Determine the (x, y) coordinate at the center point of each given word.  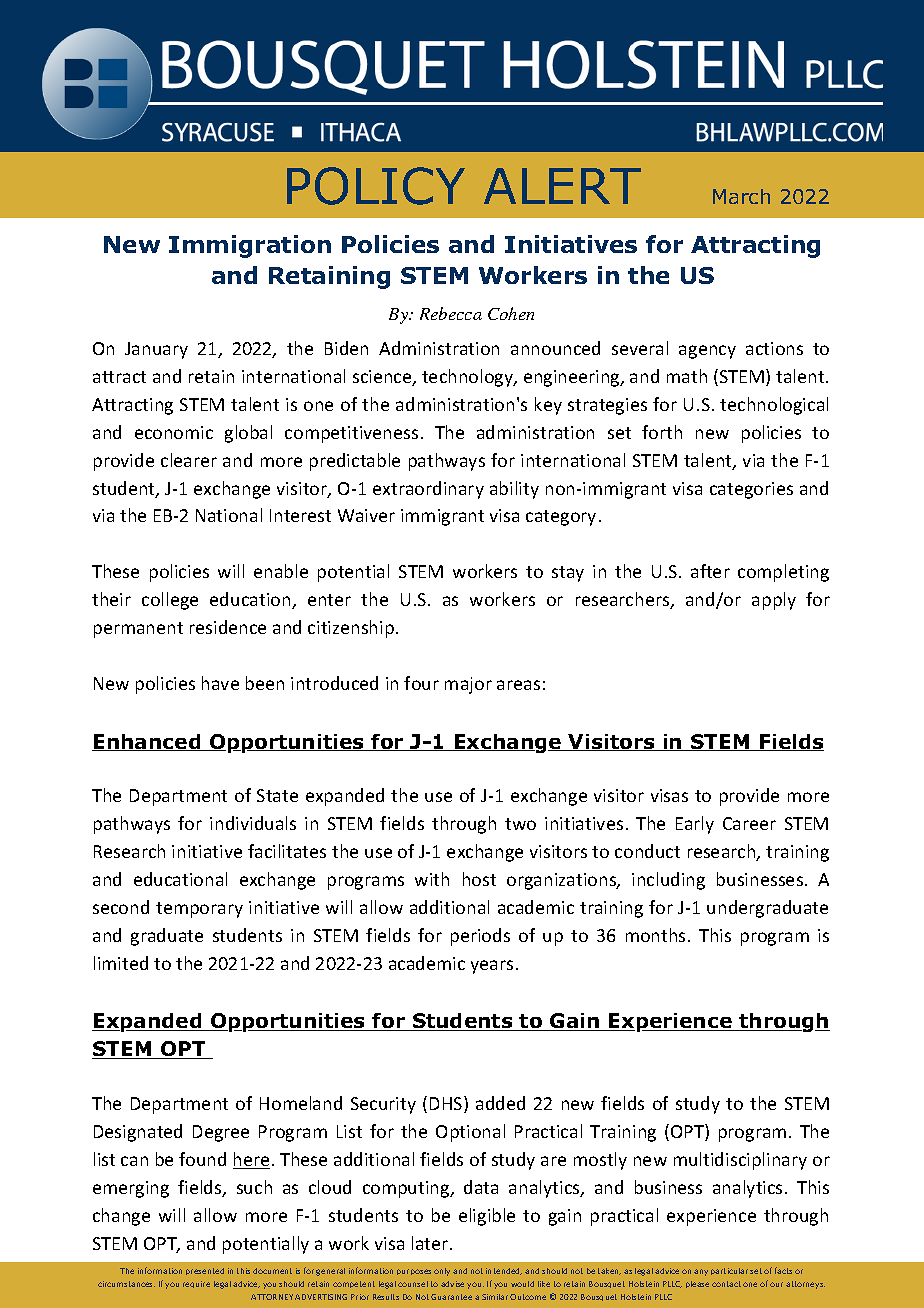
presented (205, 1271)
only (442, 1272)
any (701, 1272)
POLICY (376, 186)
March (741, 196)
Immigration (250, 246)
